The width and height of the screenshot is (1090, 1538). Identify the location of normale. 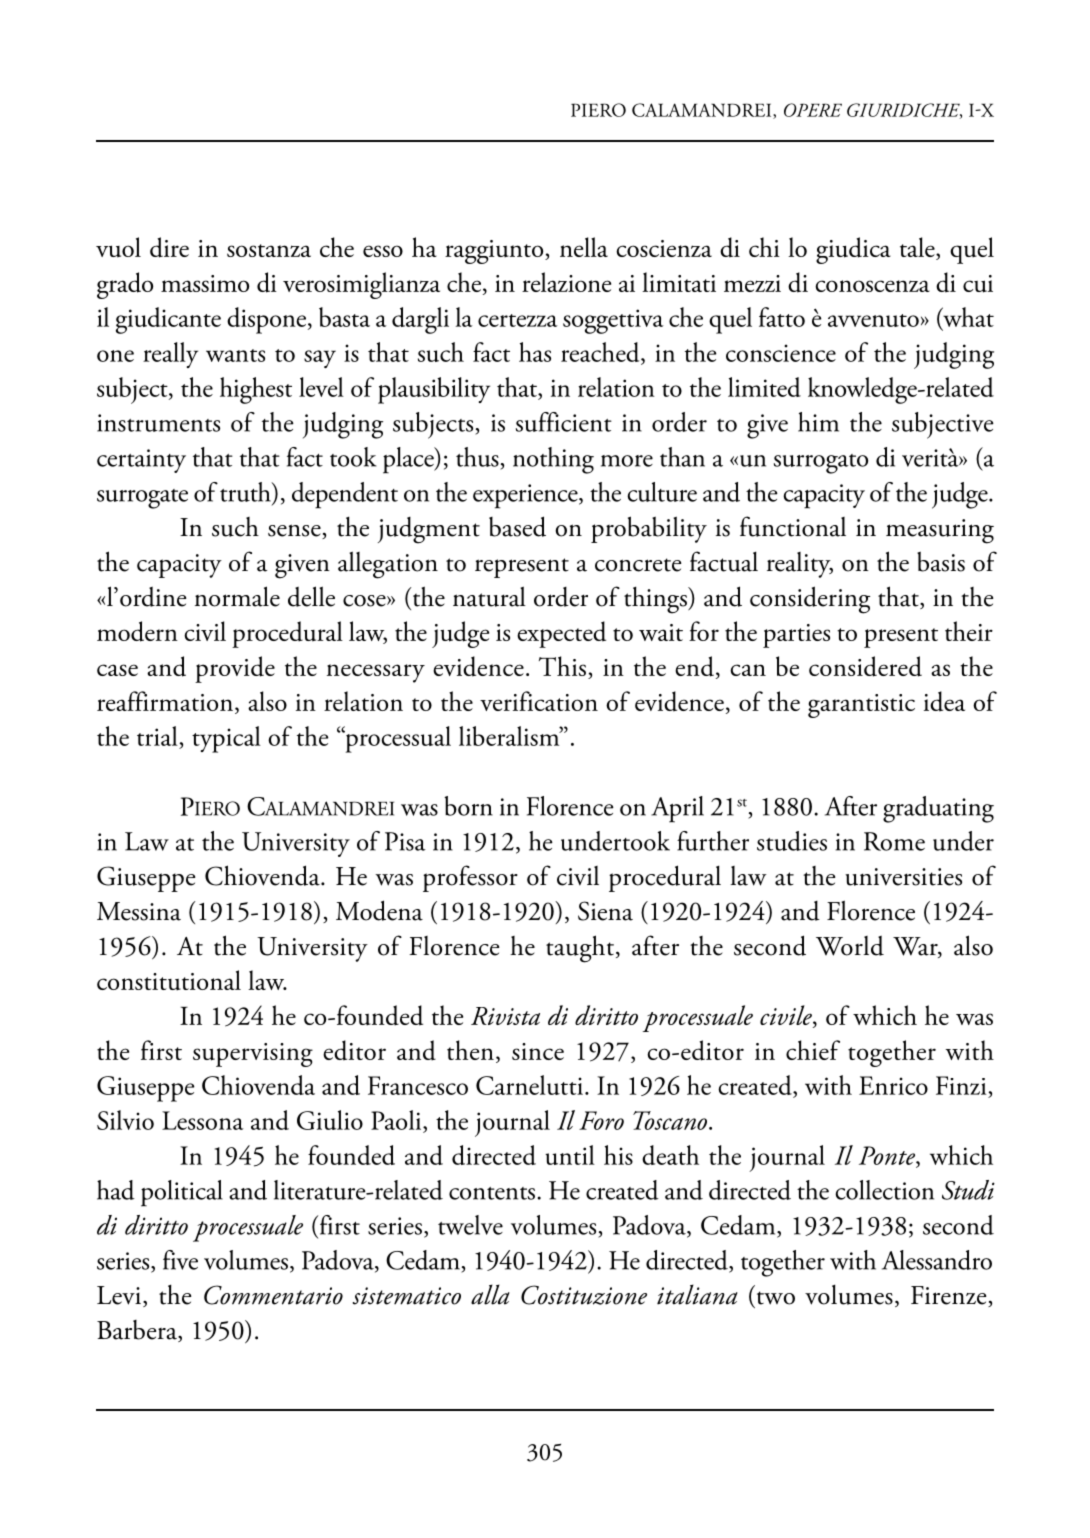
(237, 596).
